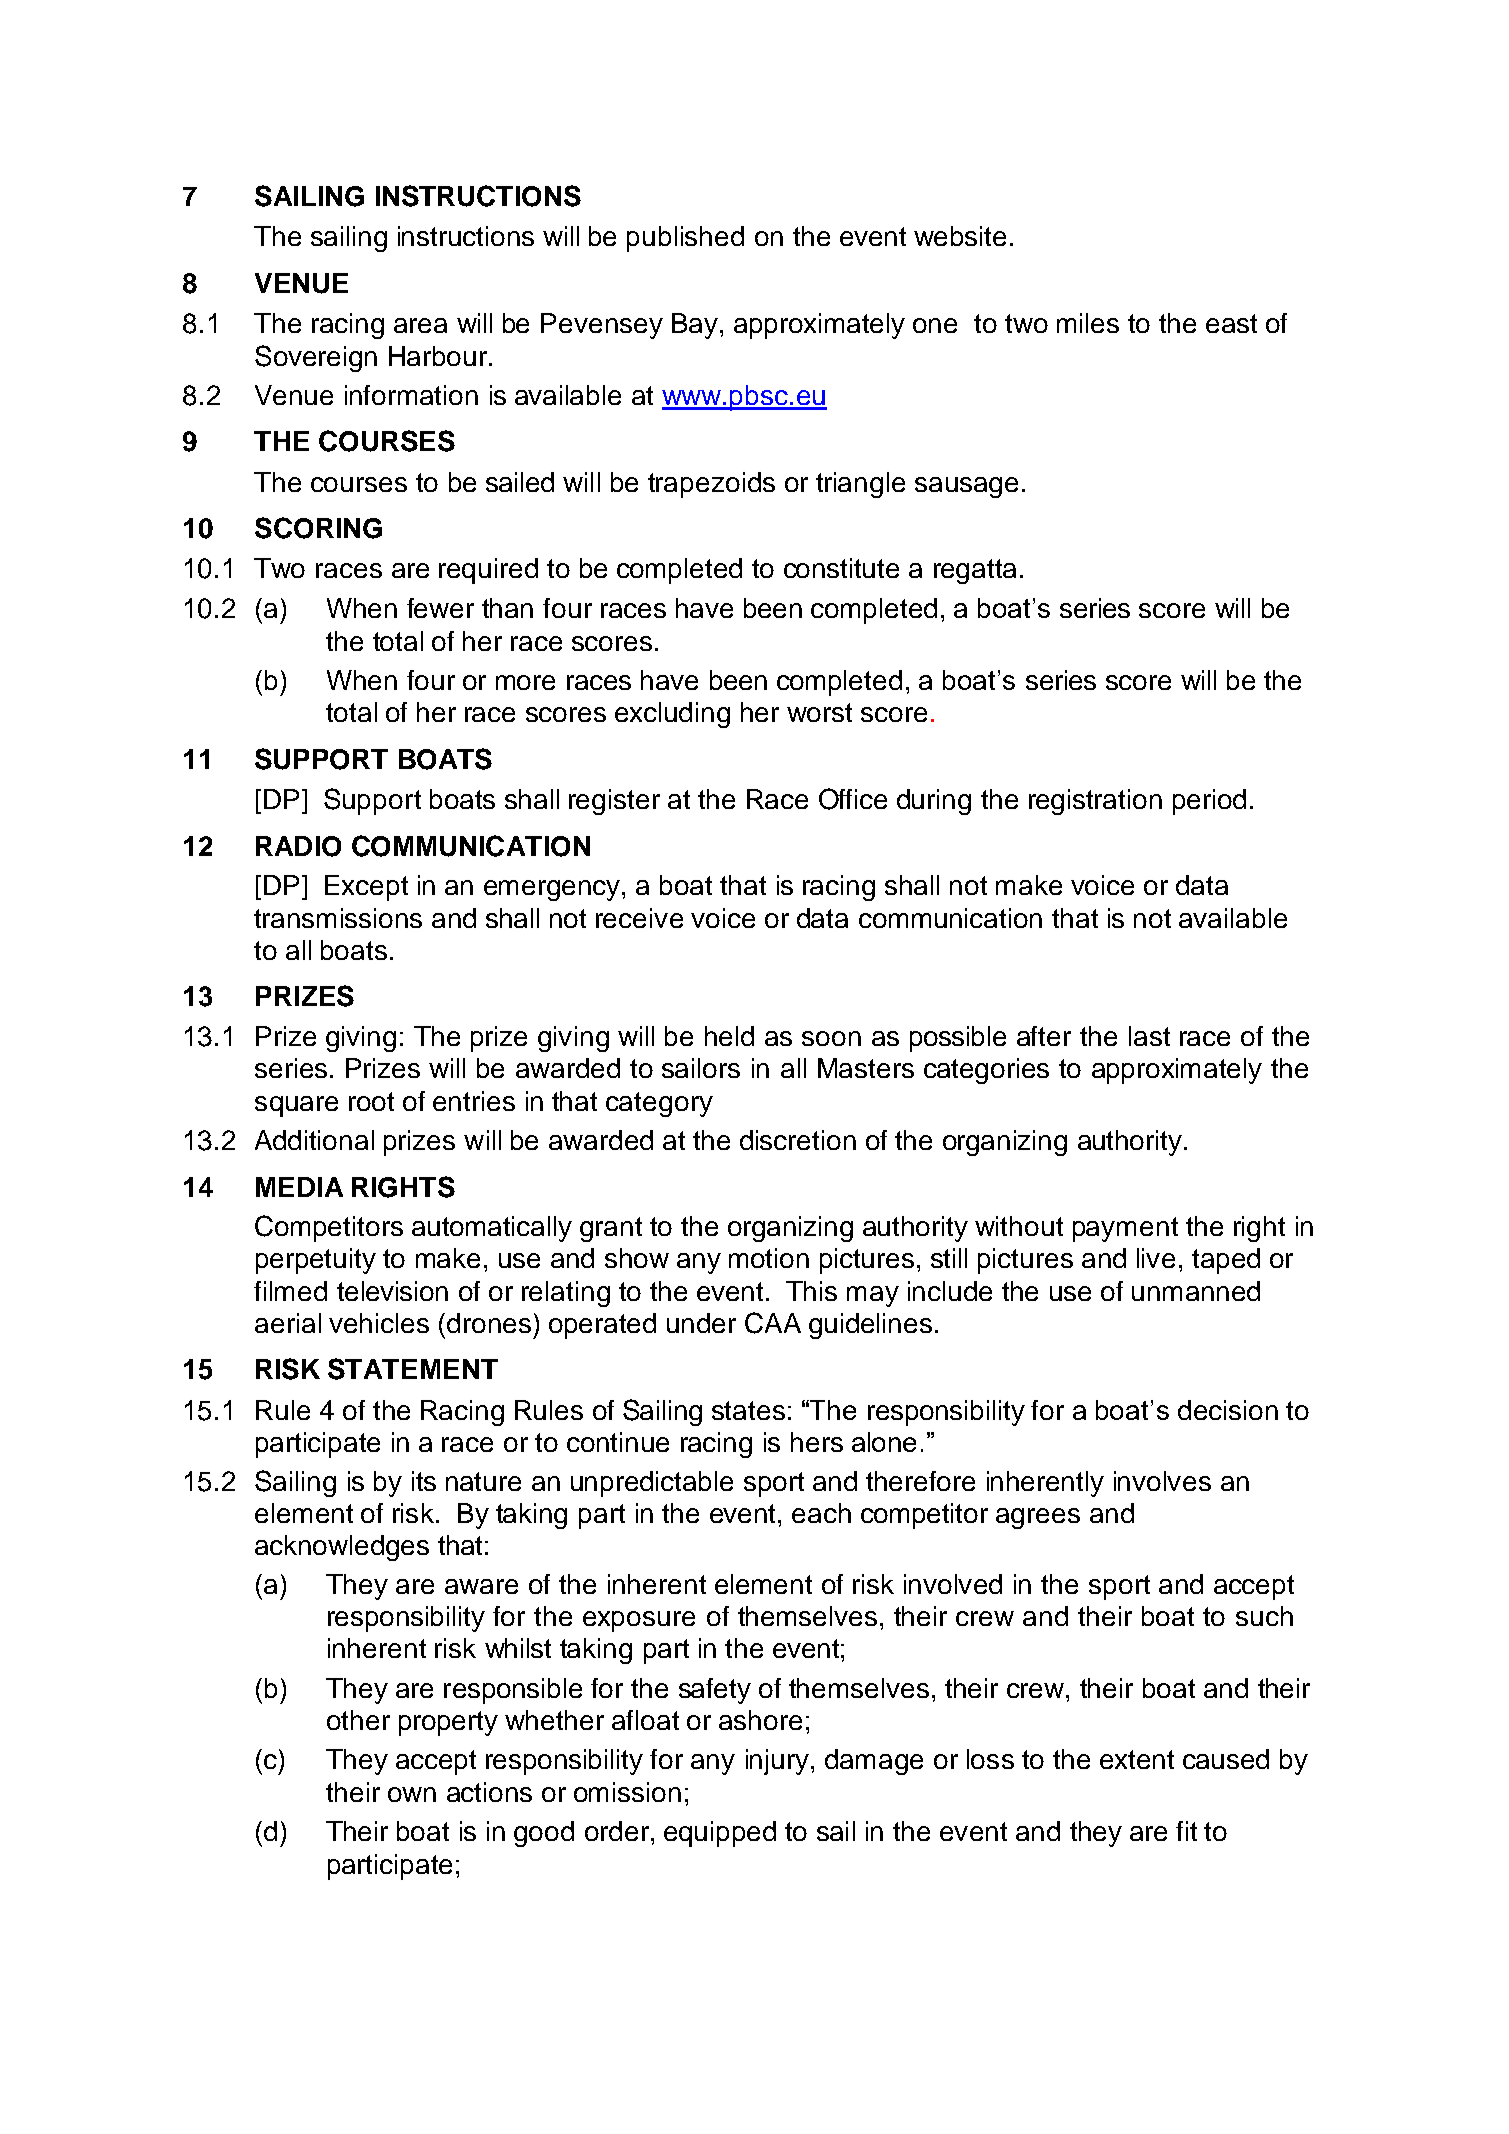 The height and width of the image is (2134, 1509). I want to click on held, so click(729, 1036).
